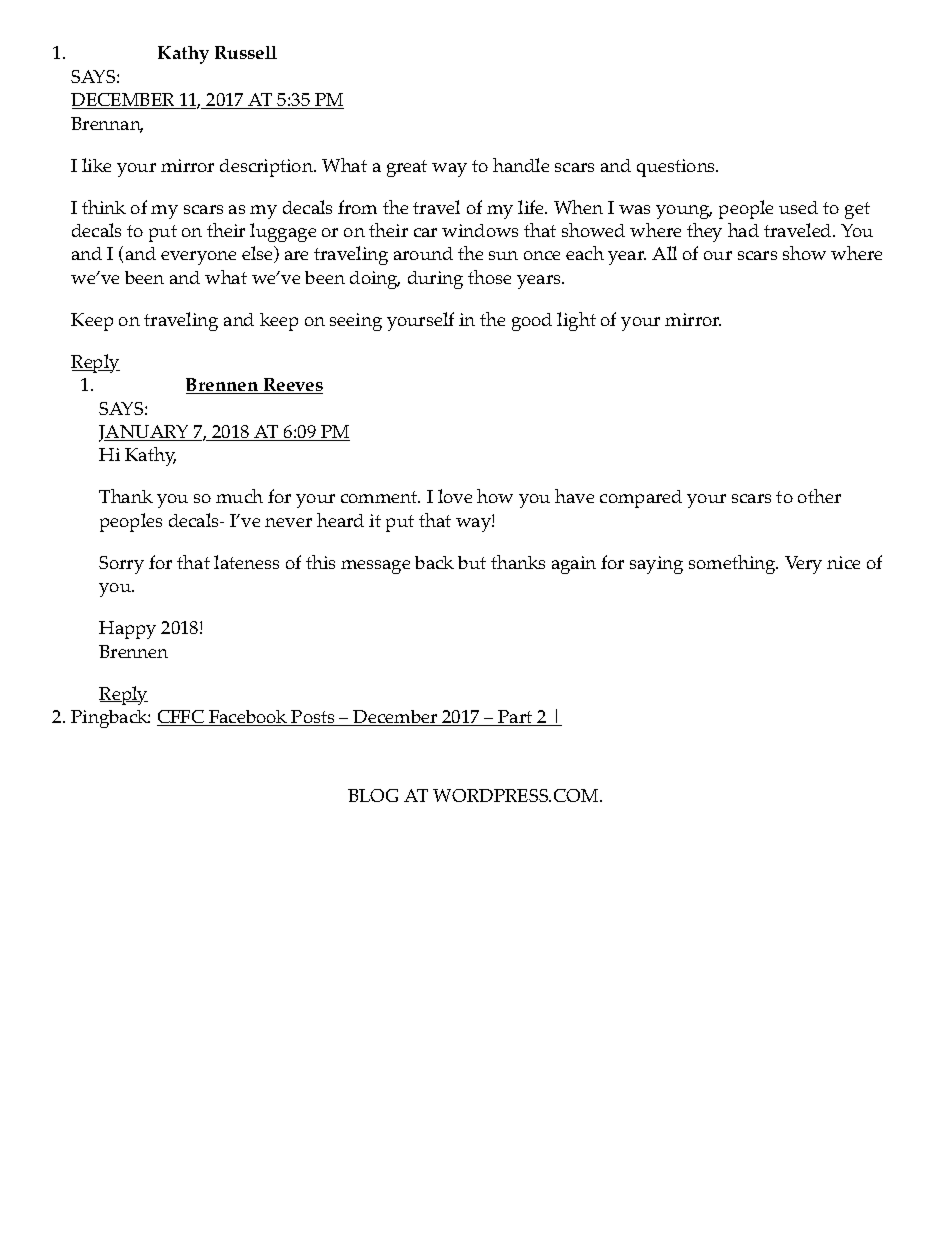 This page has height=1233, width=952. I want to click on handle, so click(521, 165).
